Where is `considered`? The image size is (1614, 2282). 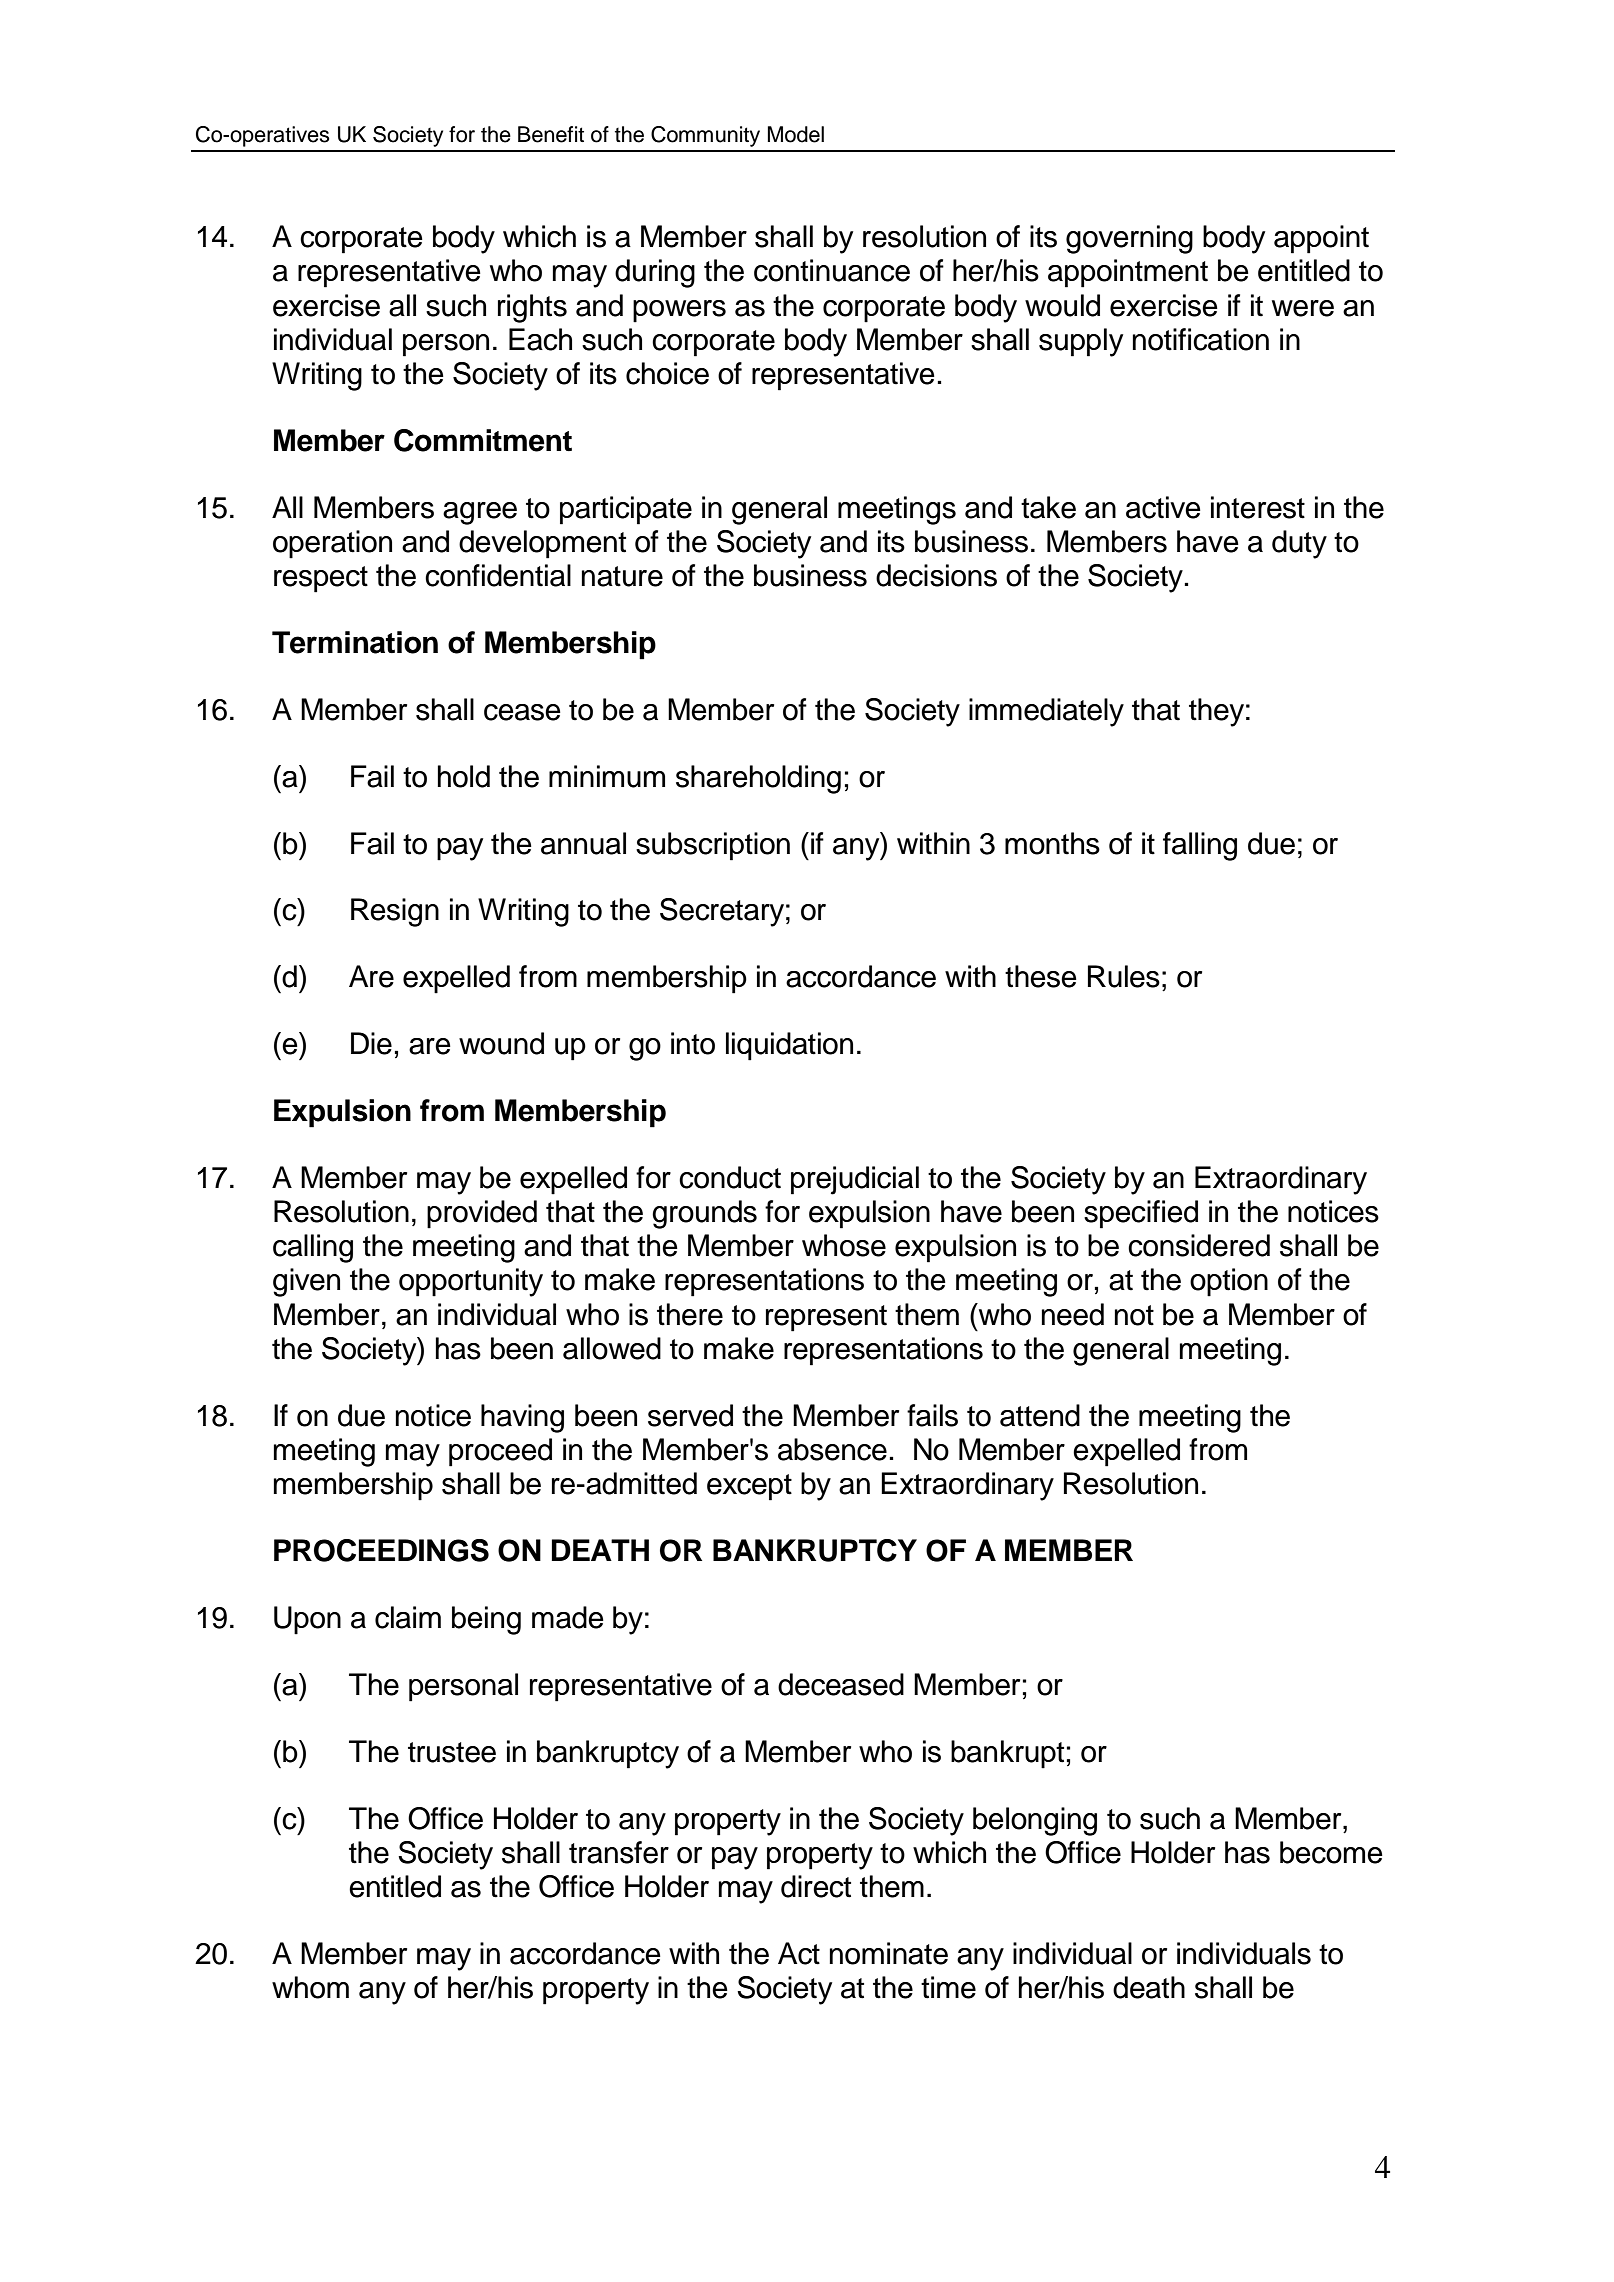 considered is located at coordinates (1199, 1245).
